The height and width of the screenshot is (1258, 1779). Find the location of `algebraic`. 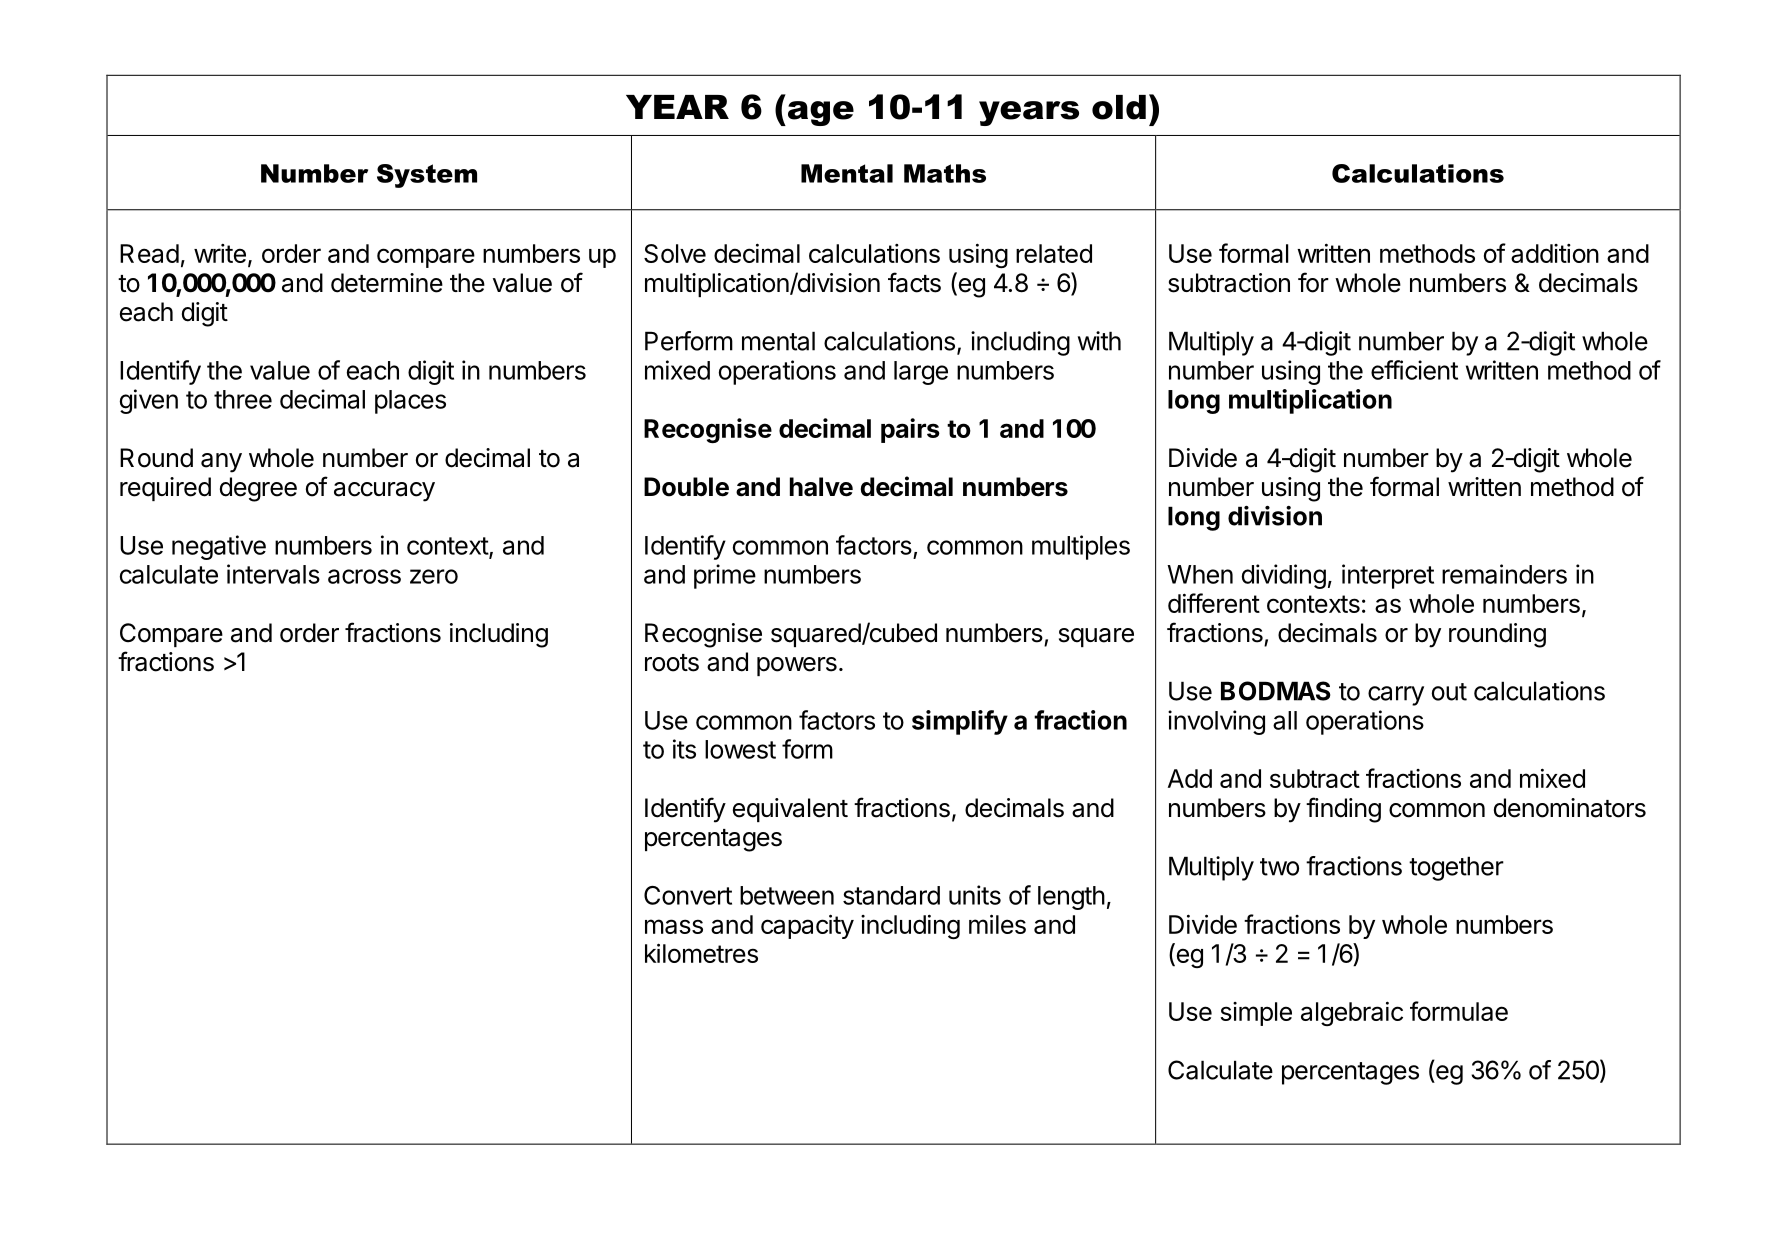

algebraic is located at coordinates (1352, 1013).
